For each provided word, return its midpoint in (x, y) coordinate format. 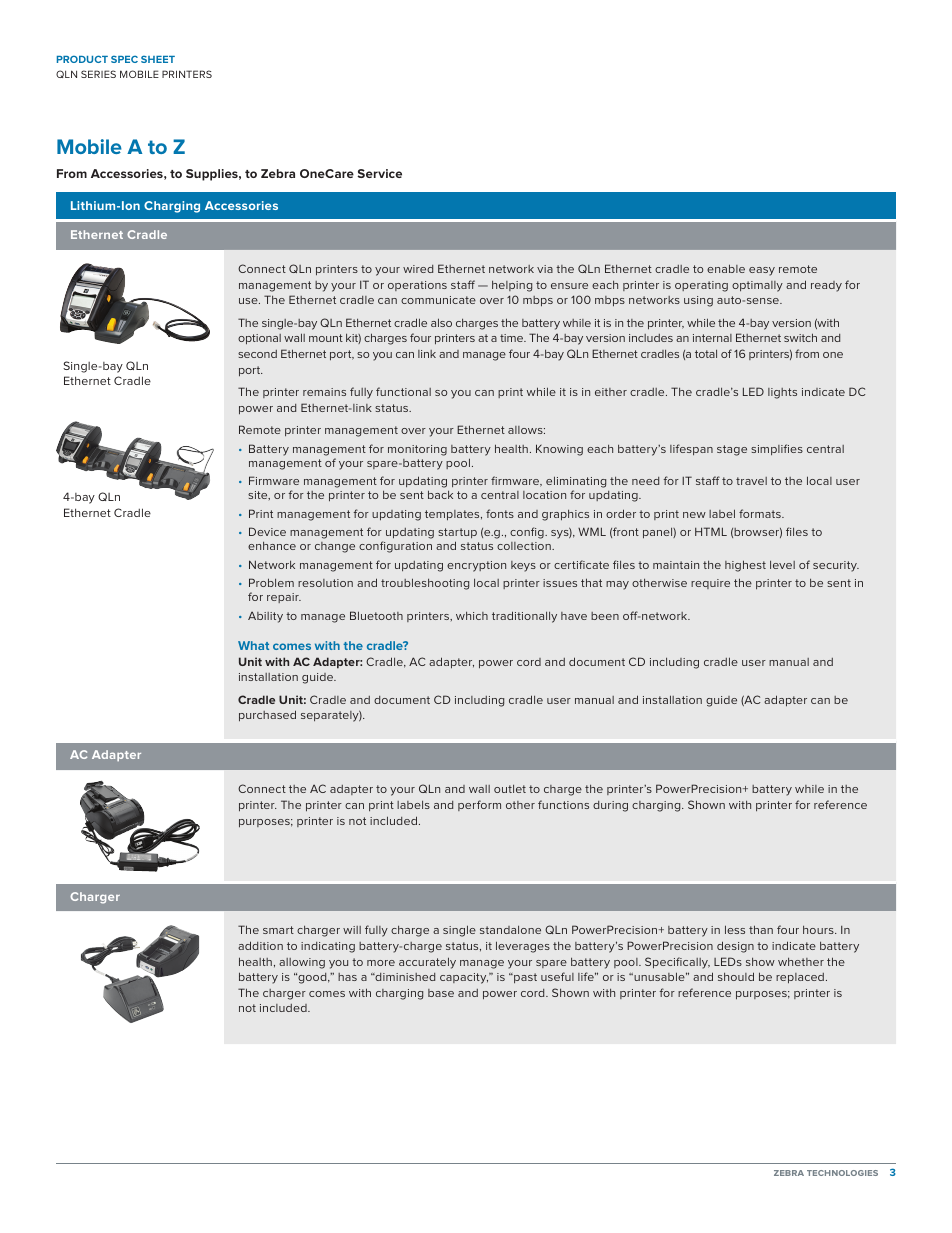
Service (379, 173)
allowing (302, 963)
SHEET (158, 59)
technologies (842, 1173)
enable (726, 268)
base (441, 993)
